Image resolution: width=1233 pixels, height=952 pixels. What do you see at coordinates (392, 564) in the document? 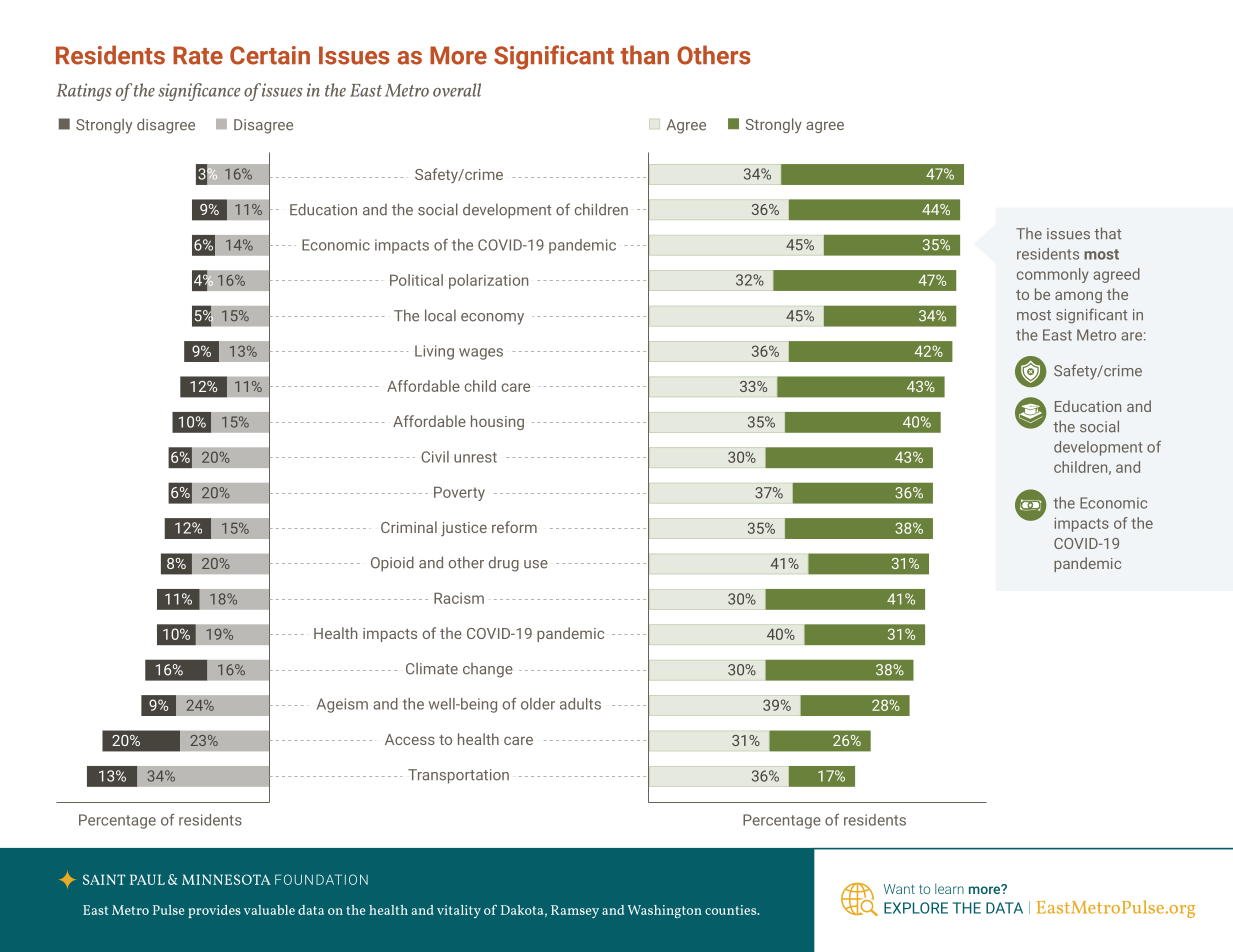
I see `Opioid` at bounding box center [392, 564].
